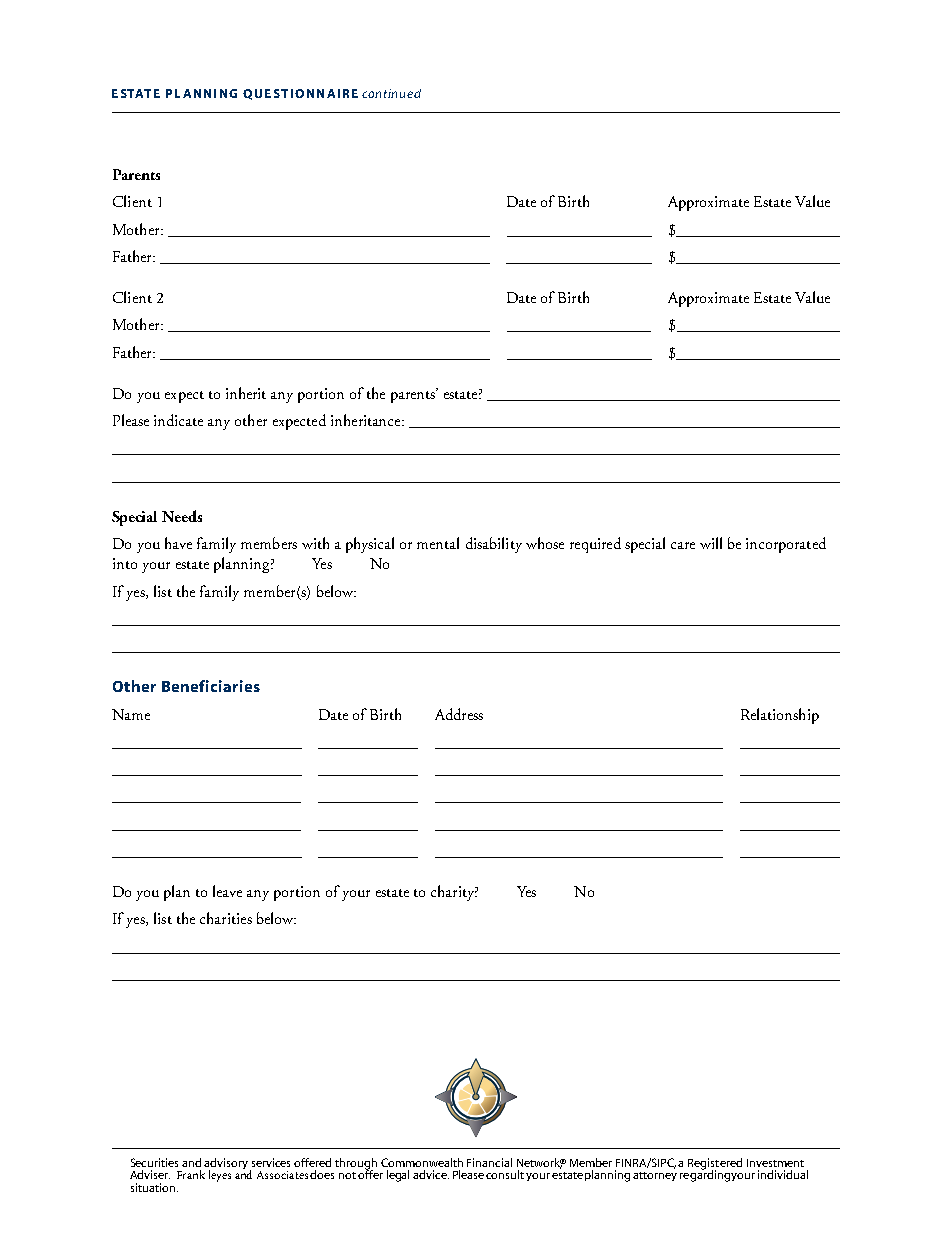  I want to click on indicate, so click(178, 420).
